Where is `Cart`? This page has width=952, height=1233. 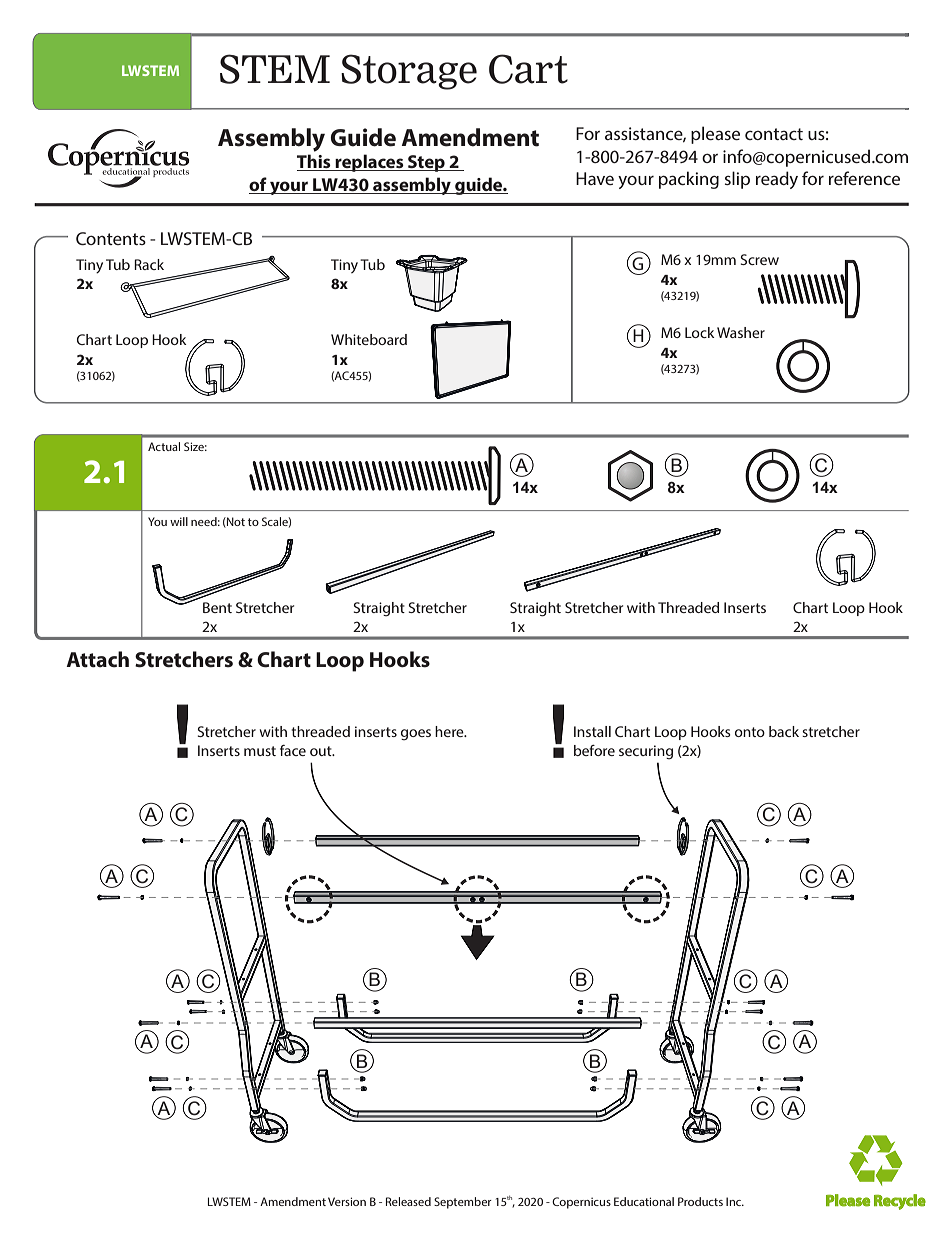 Cart is located at coordinates (528, 69).
